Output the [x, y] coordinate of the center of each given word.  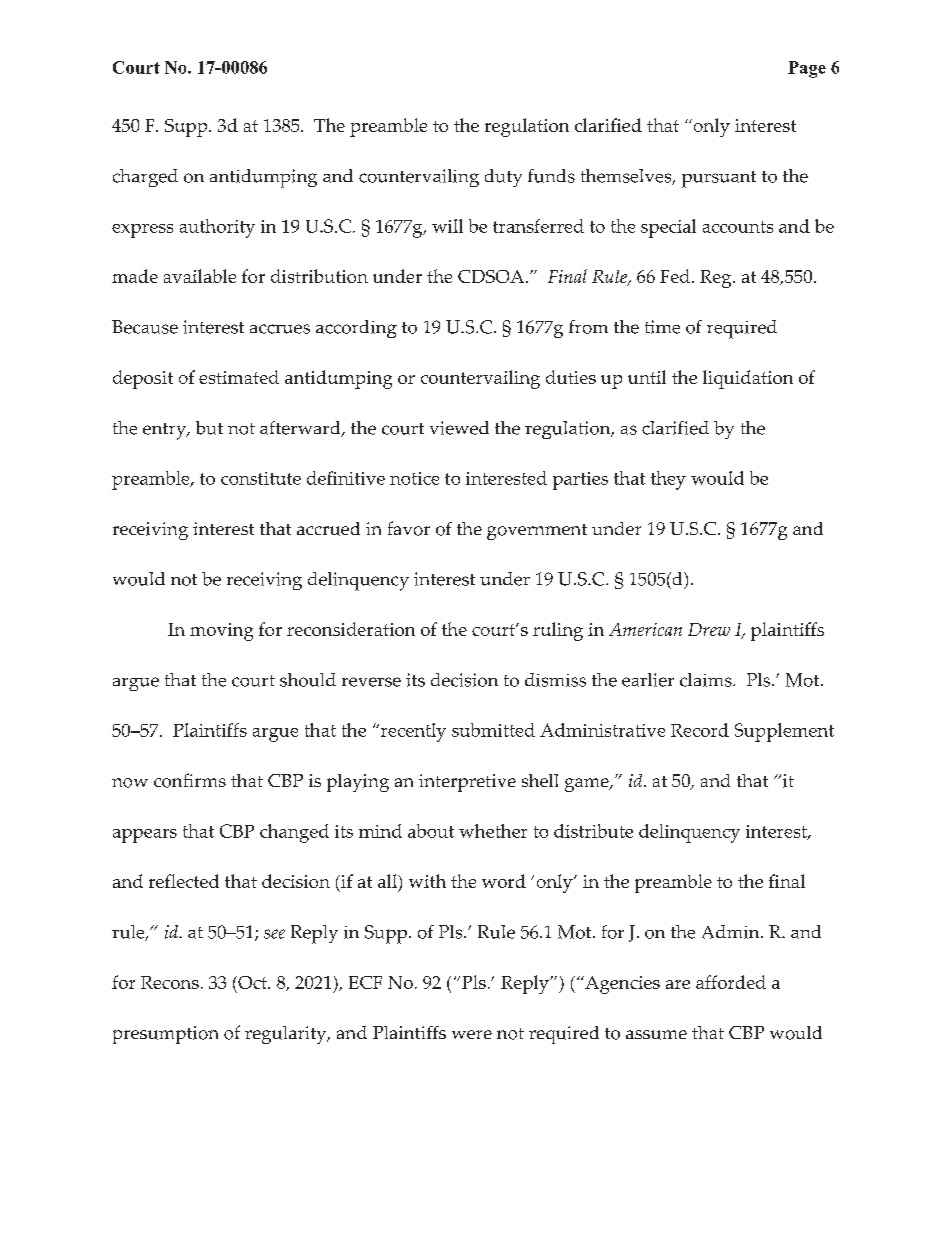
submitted [493, 730]
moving [221, 632]
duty [503, 178]
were [472, 1034]
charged [145, 178]
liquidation [748, 379]
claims [707, 680]
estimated [239, 377]
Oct [252, 982]
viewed [459, 428]
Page [807, 69]
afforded [731, 982]
